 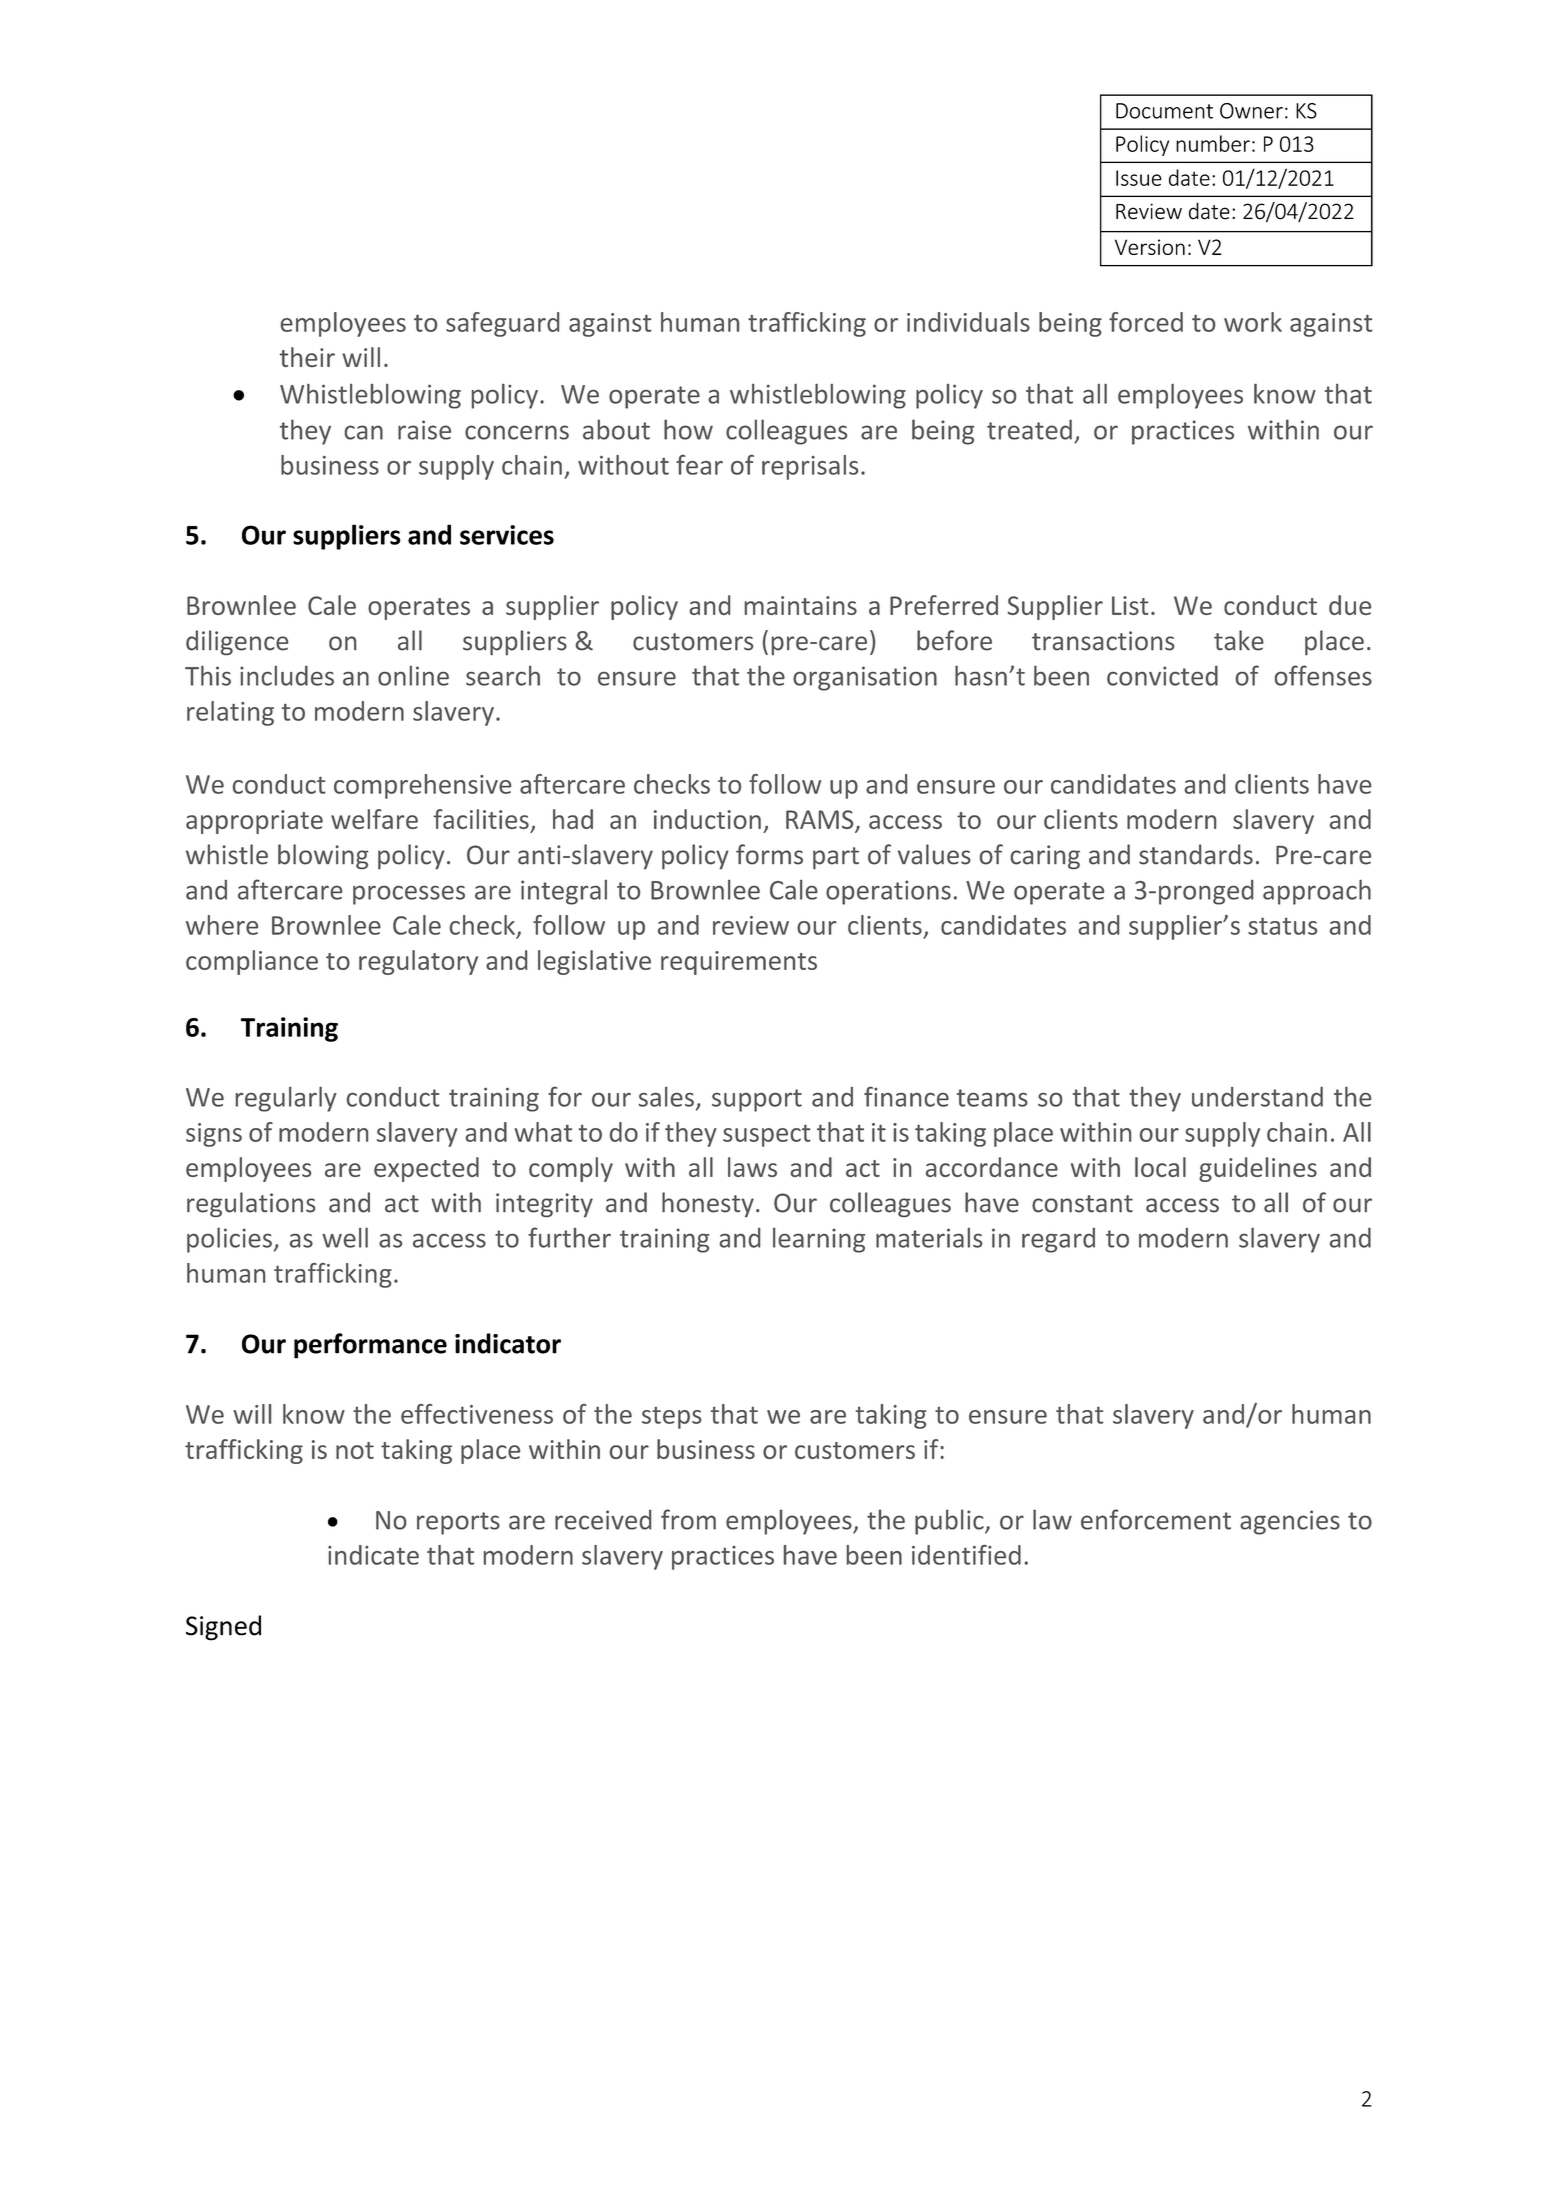 I want to click on from, so click(x=688, y=1519).
